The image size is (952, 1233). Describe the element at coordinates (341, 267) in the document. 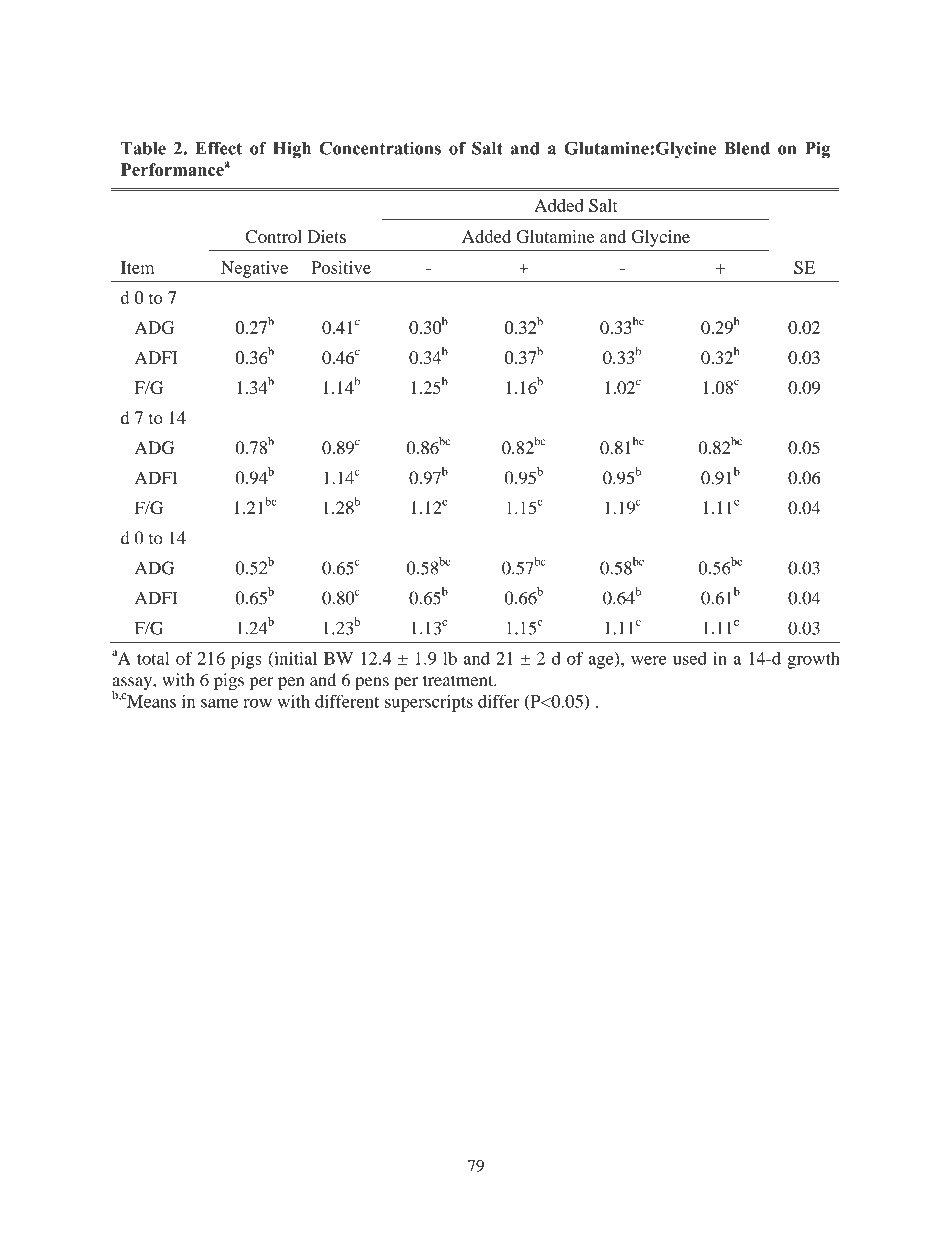

I see `Positive` at that location.
